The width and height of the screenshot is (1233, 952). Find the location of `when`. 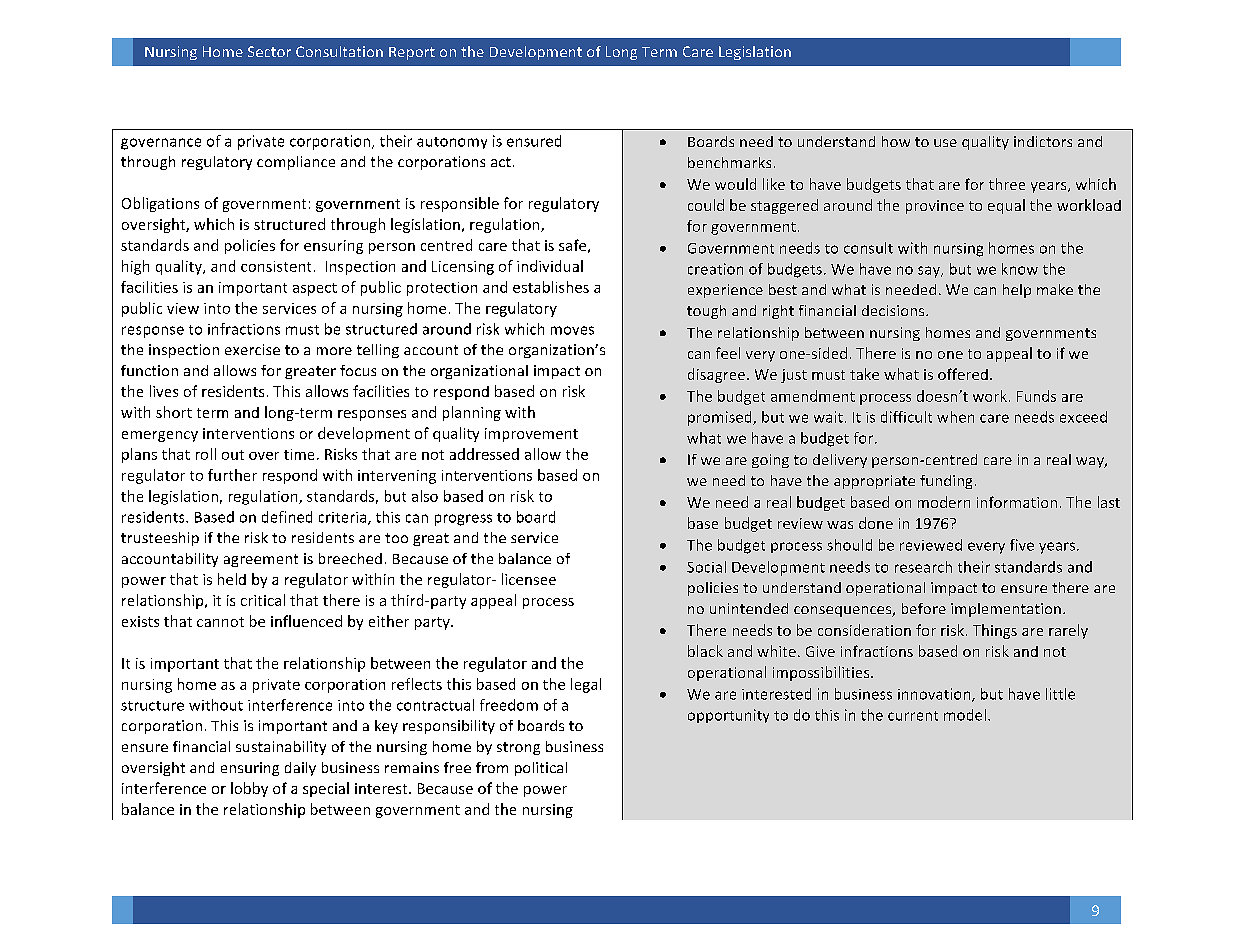

when is located at coordinates (955, 417).
